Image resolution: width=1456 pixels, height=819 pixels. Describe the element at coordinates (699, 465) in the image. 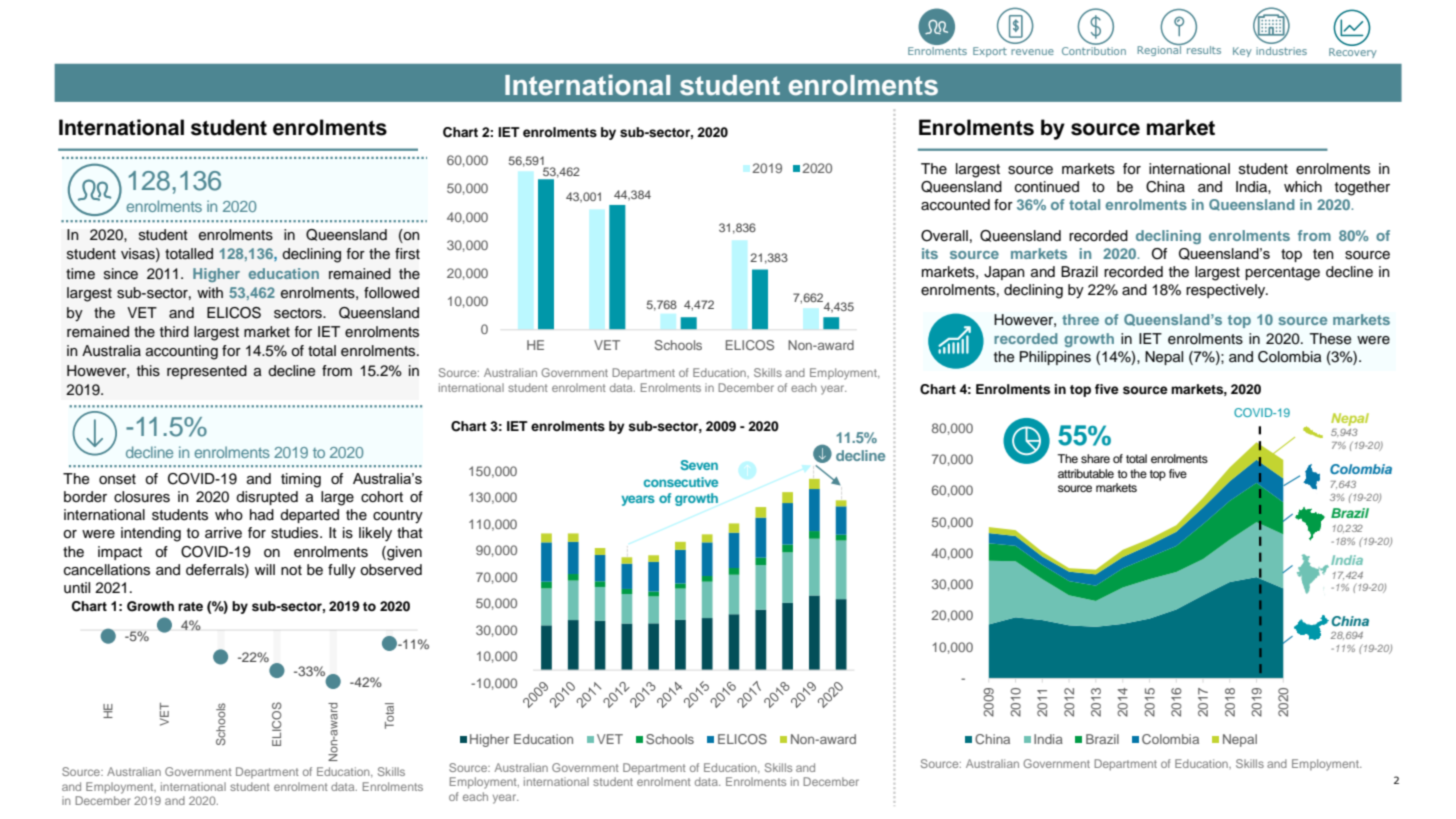

I see `Seven` at that location.
